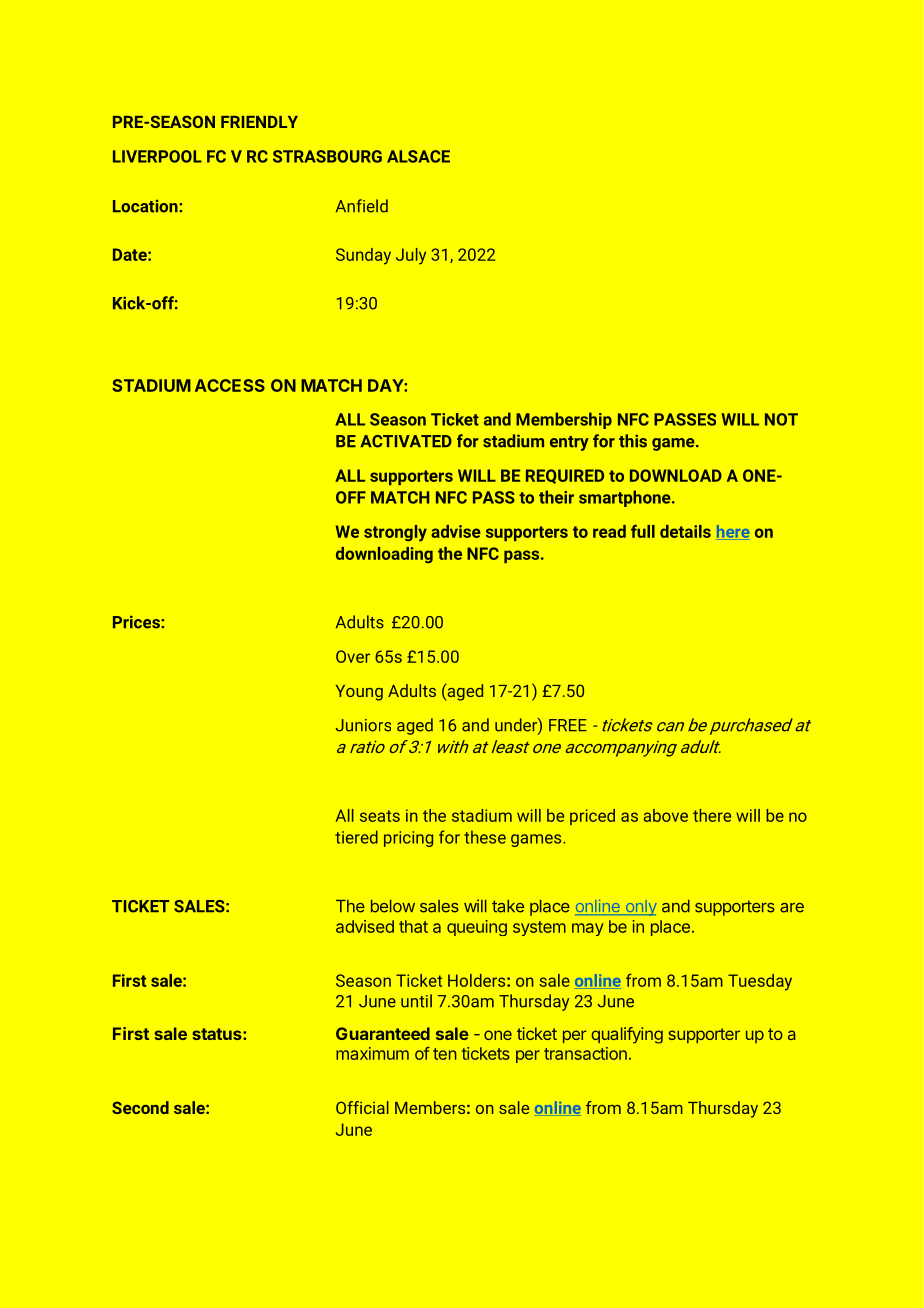 This screenshot has height=1308, width=924. What do you see at coordinates (411, 256) in the screenshot?
I see `July` at bounding box center [411, 256].
